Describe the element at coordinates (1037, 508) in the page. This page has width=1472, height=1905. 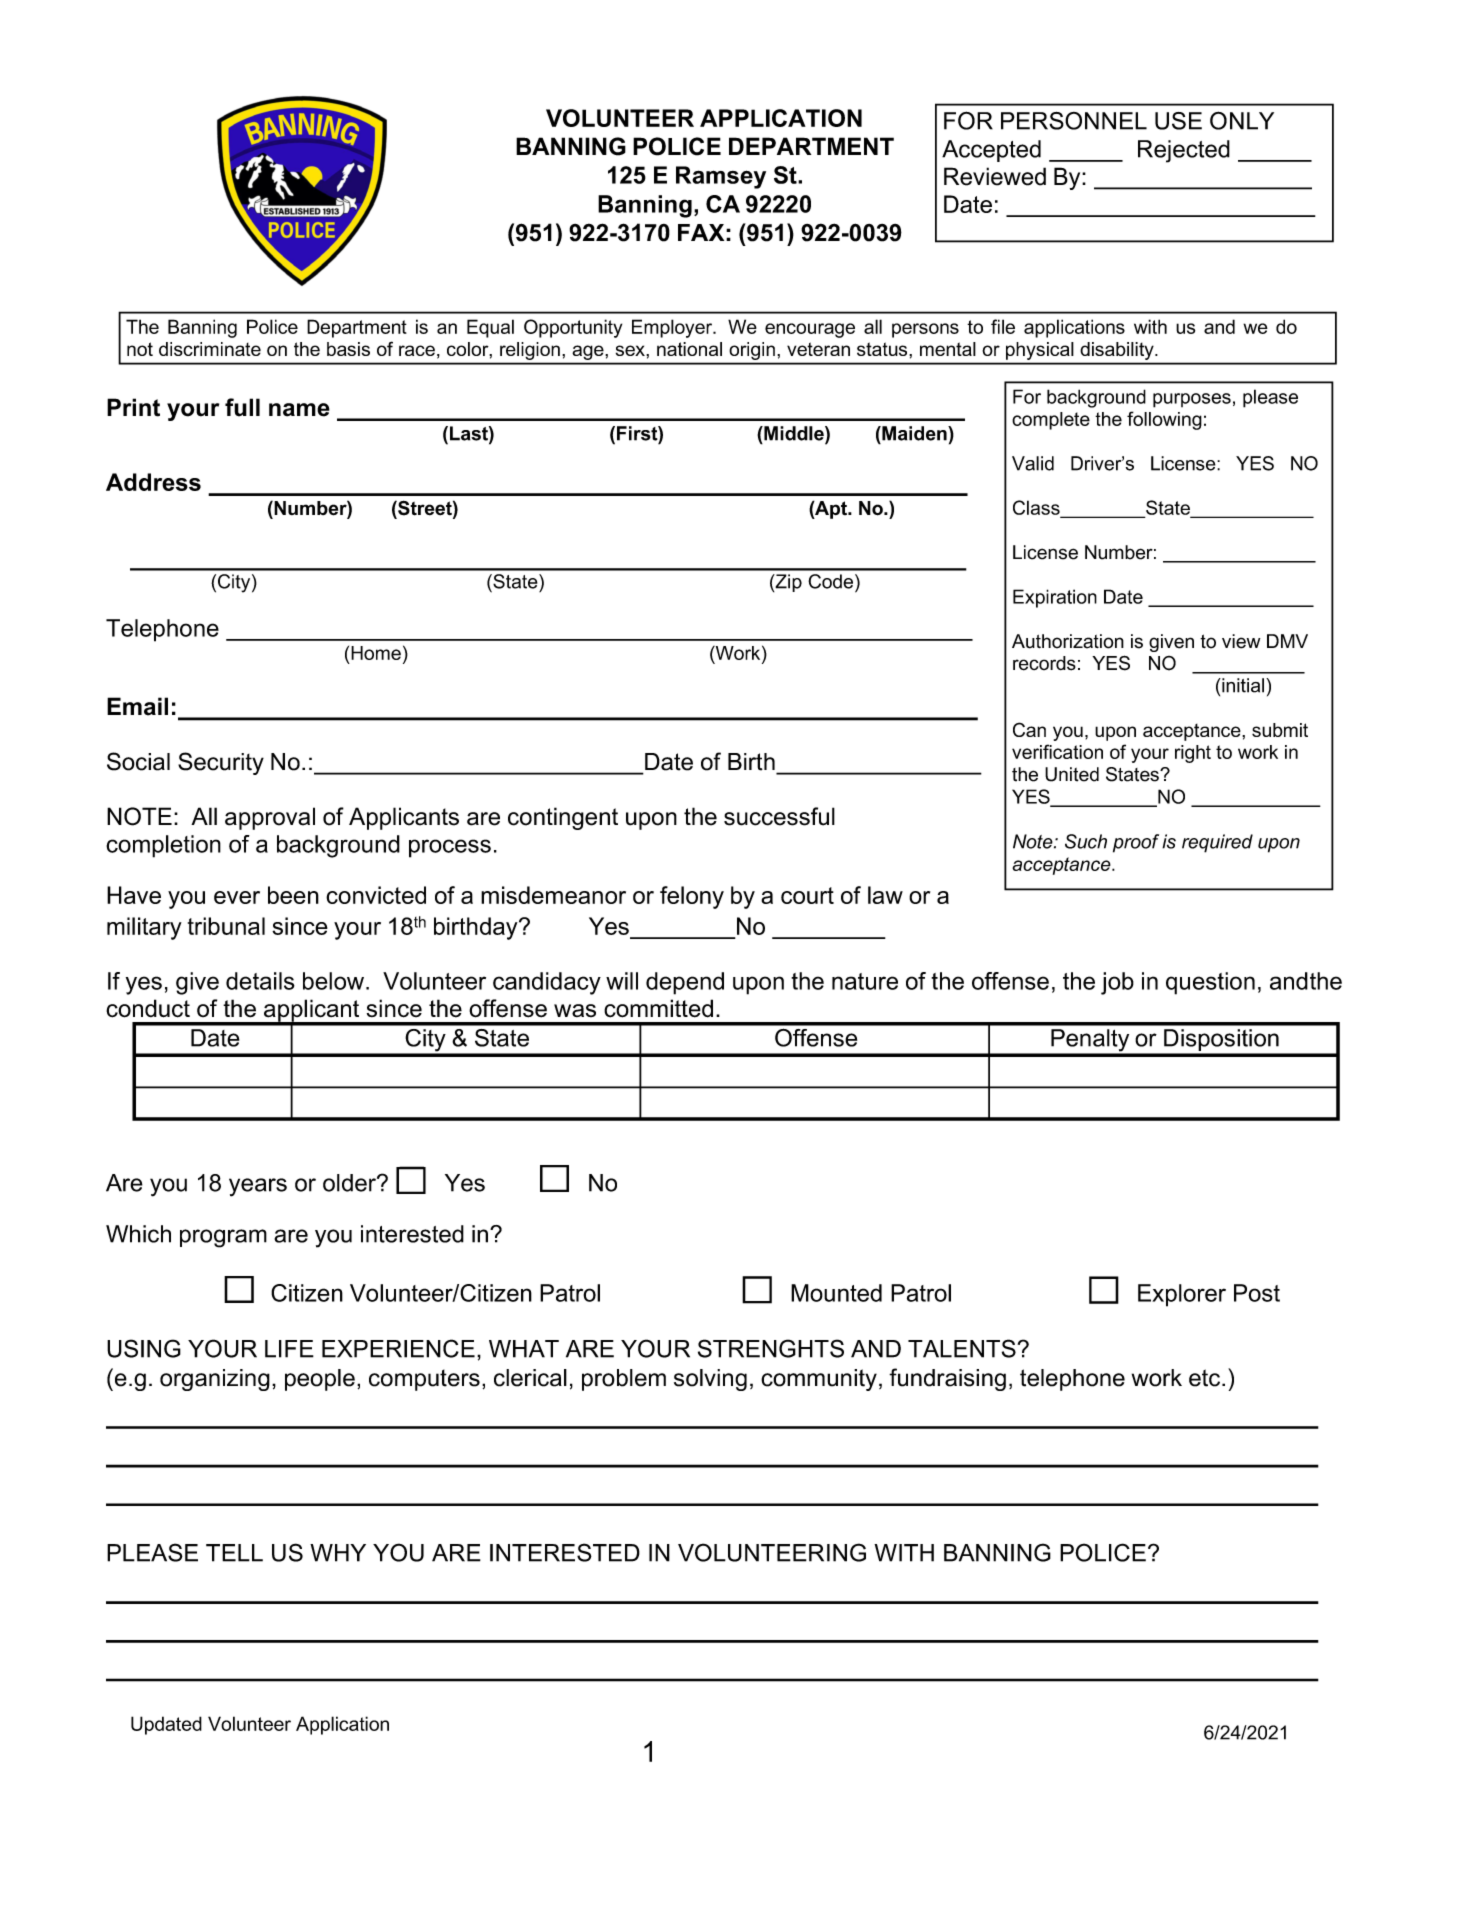
I see `Class` at that location.
